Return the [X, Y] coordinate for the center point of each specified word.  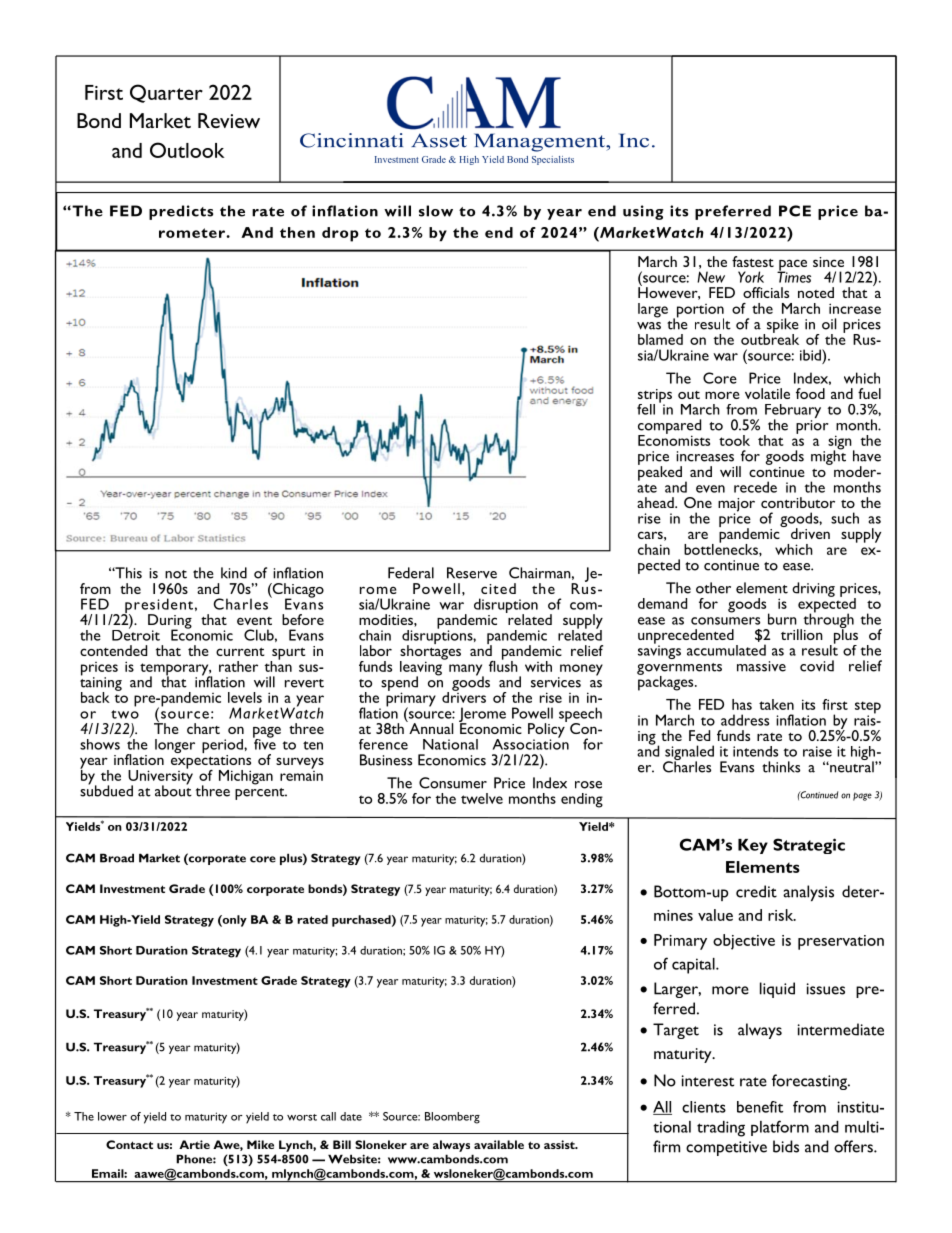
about [173, 790]
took [734, 440]
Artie [194, 1144]
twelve [482, 798]
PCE [795, 211]
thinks [781, 767]
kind [234, 573]
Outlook [187, 150]
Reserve [472, 573]
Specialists [553, 160]
